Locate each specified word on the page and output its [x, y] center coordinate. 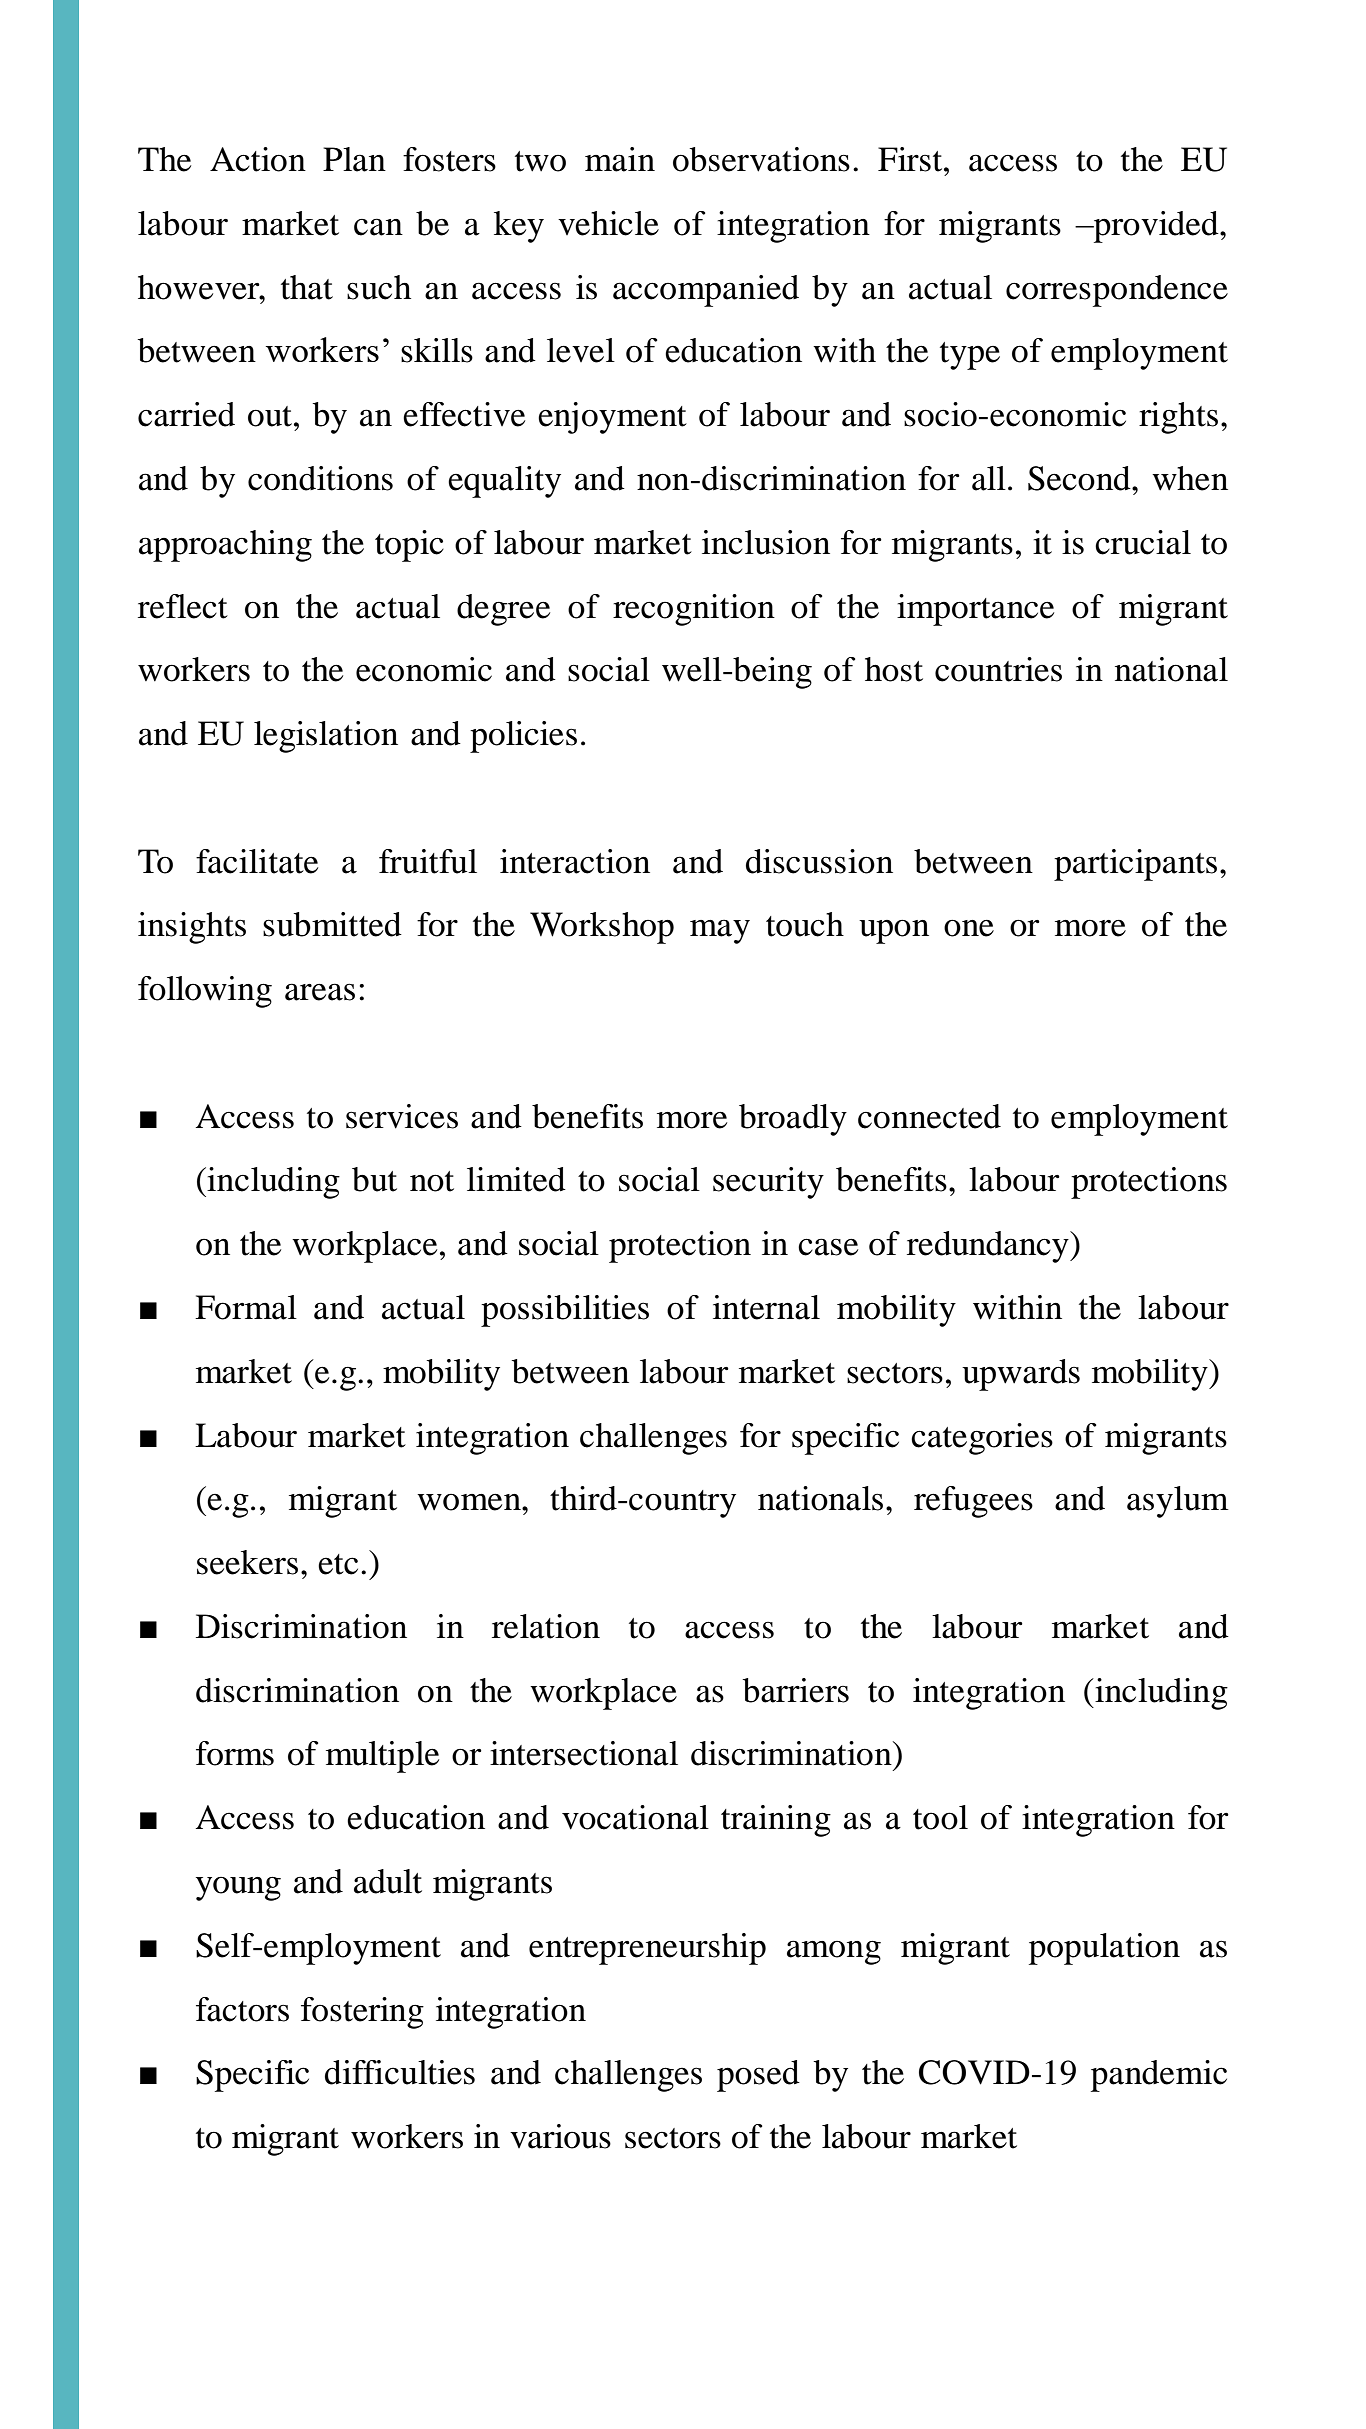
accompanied [706, 291]
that [307, 287]
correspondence [1117, 291]
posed [758, 2076]
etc [338, 1564]
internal [766, 1307]
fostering [362, 2013]
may [720, 931]
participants [1135, 865]
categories [982, 1439]
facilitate [257, 861]
